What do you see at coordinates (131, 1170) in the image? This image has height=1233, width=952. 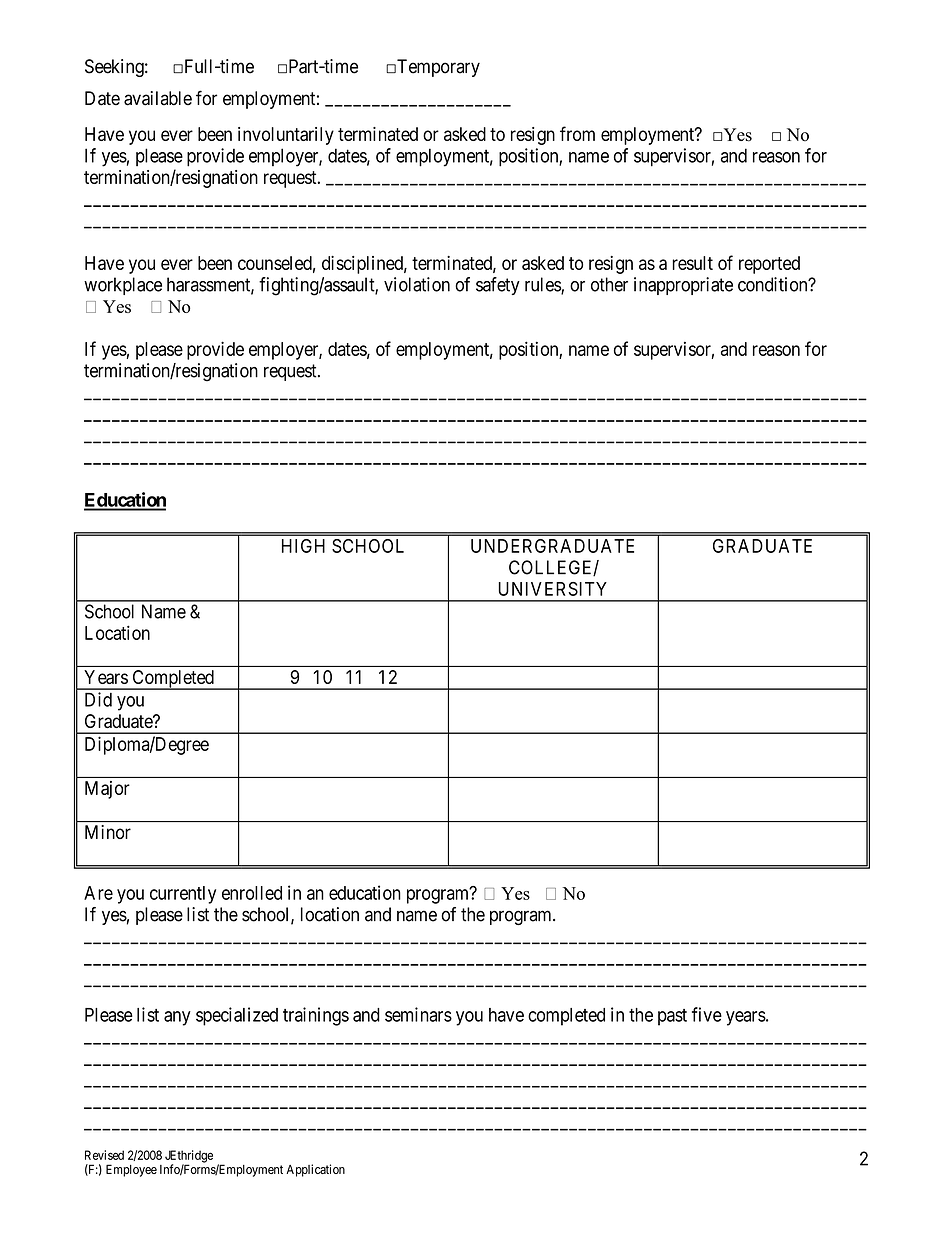 I see `Employee` at bounding box center [131, 1170].
